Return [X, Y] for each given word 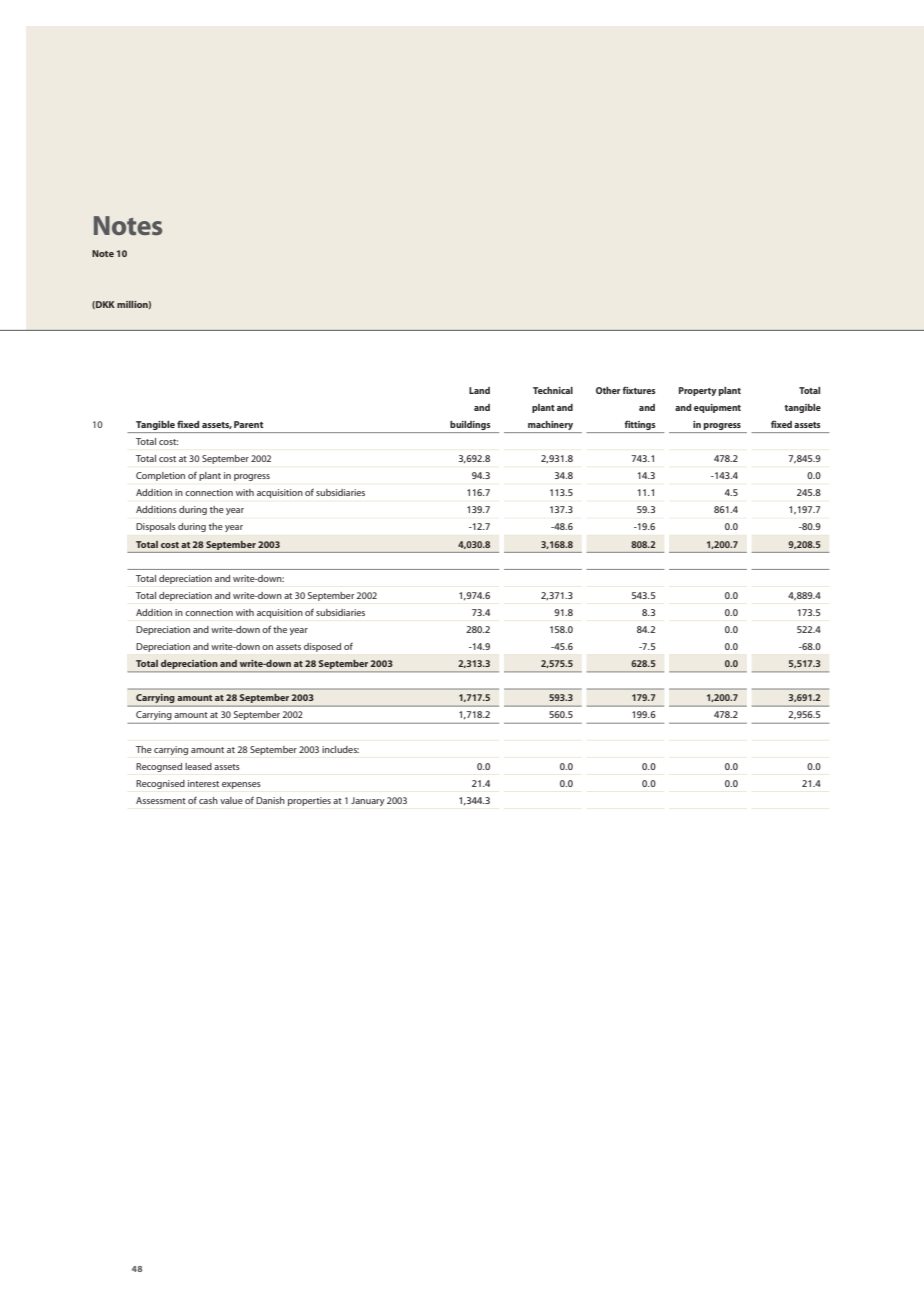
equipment [717, 408]
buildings [470, 425]
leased [198, 766]
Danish [270, 800]
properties [309, 801]
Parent [248, 424]
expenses [241, 785]
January [368, 801]
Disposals [156, 527]
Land [479, 390]
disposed [322, 647]
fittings [640, 425]
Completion [160, 476]
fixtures [639, 390]
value [231, 800]
